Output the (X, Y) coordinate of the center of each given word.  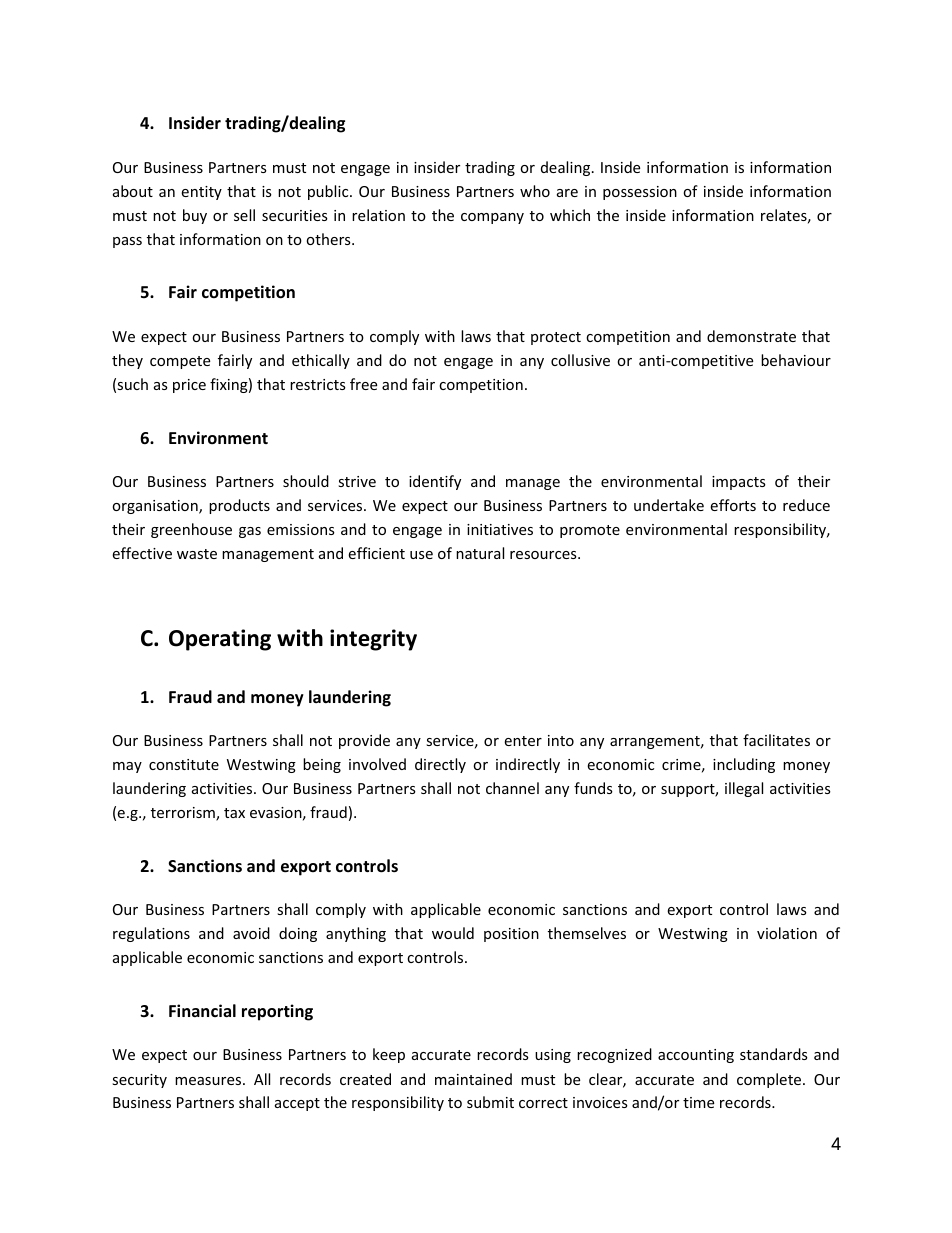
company (492, 218)
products (239, 506)
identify (435, 482)
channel (512, 788)
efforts (733, 505)
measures (209, 1081)
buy (195, 216)
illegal (744, 789)
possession (640, 193)
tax (234, 813)
